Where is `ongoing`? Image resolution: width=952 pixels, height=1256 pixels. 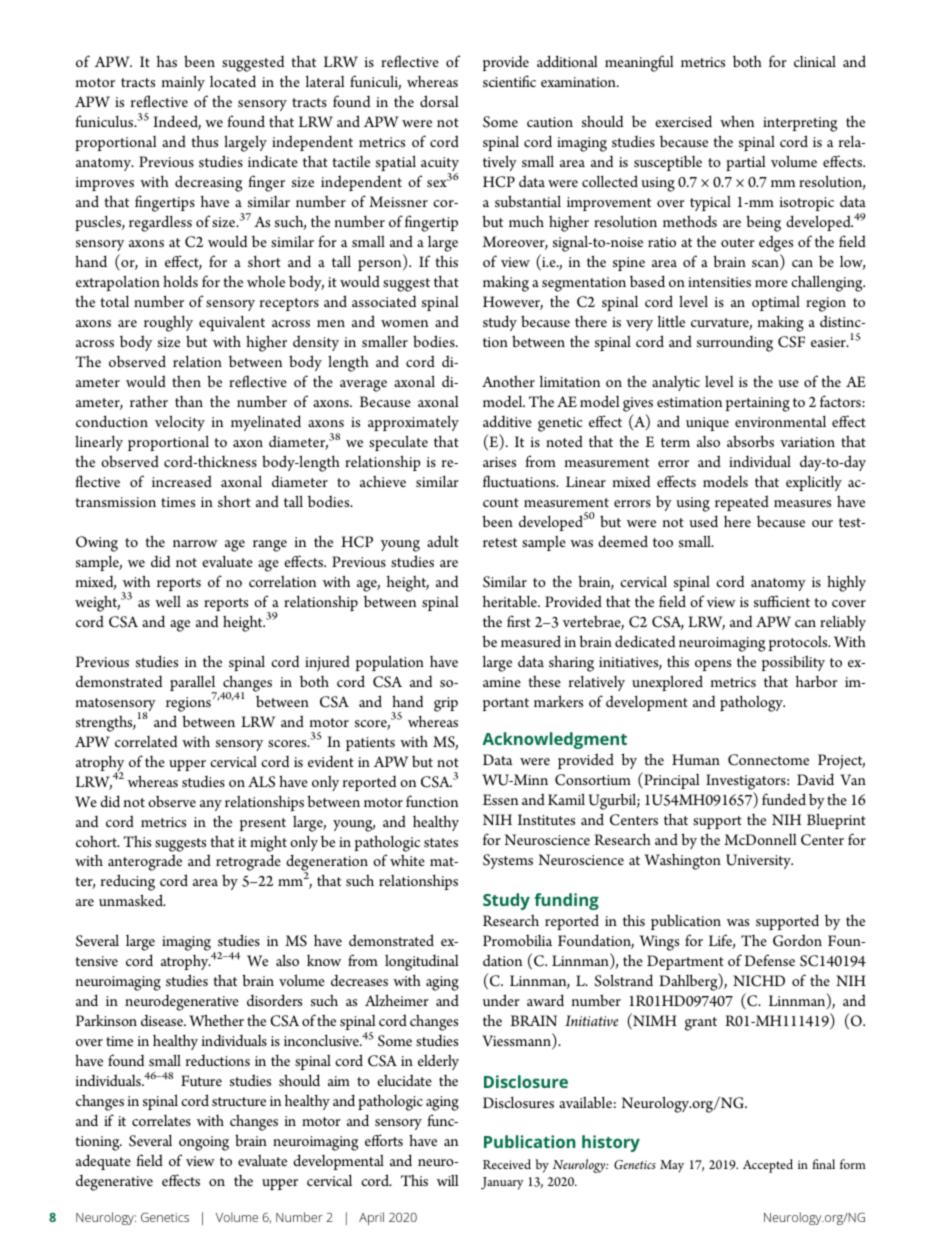
ongoing is located at coordinates (204, 1143).
